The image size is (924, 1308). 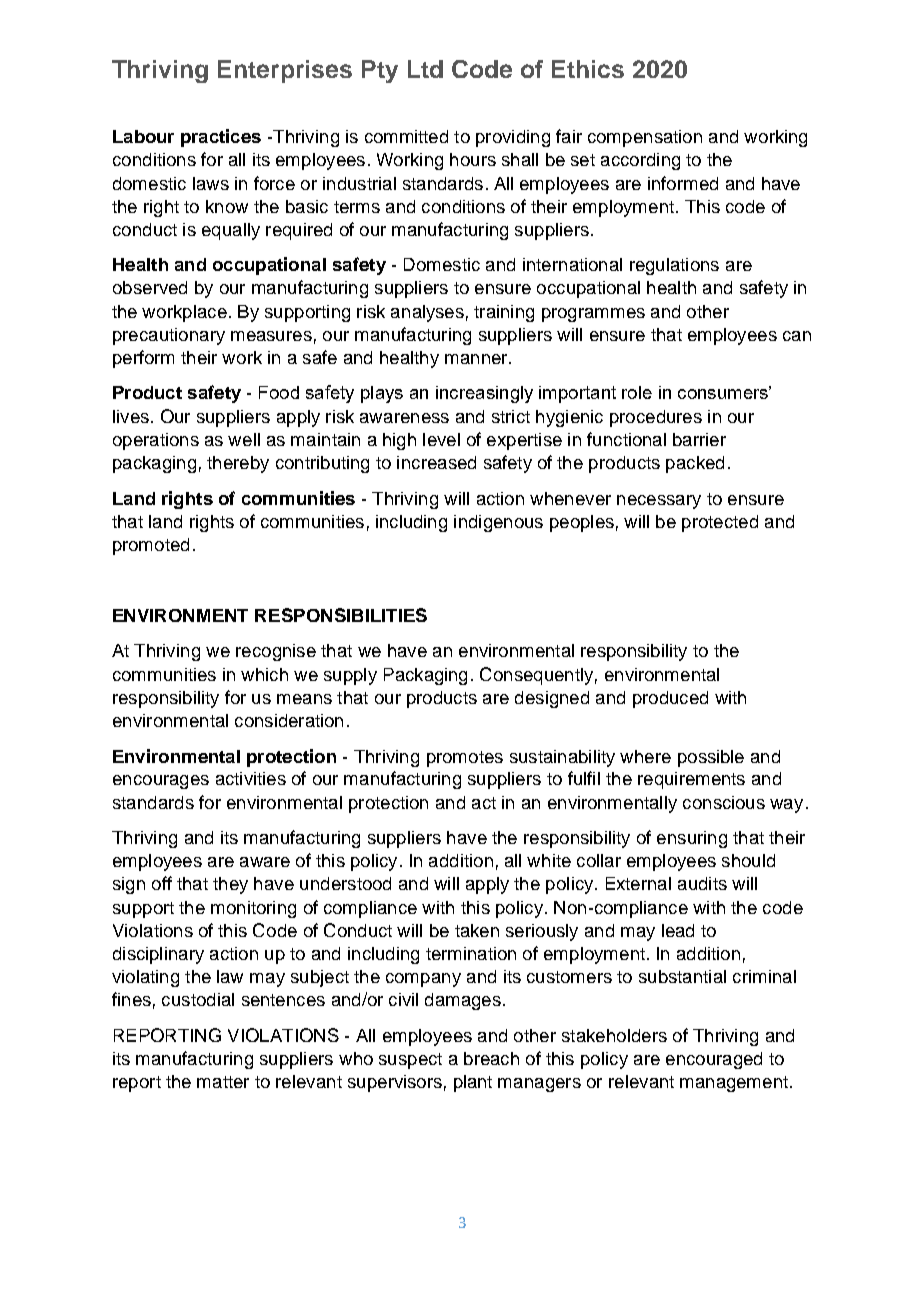 What do you see at coordinates (711, 758) in the document?
I see `possible` at bounding box center [711, 758].
